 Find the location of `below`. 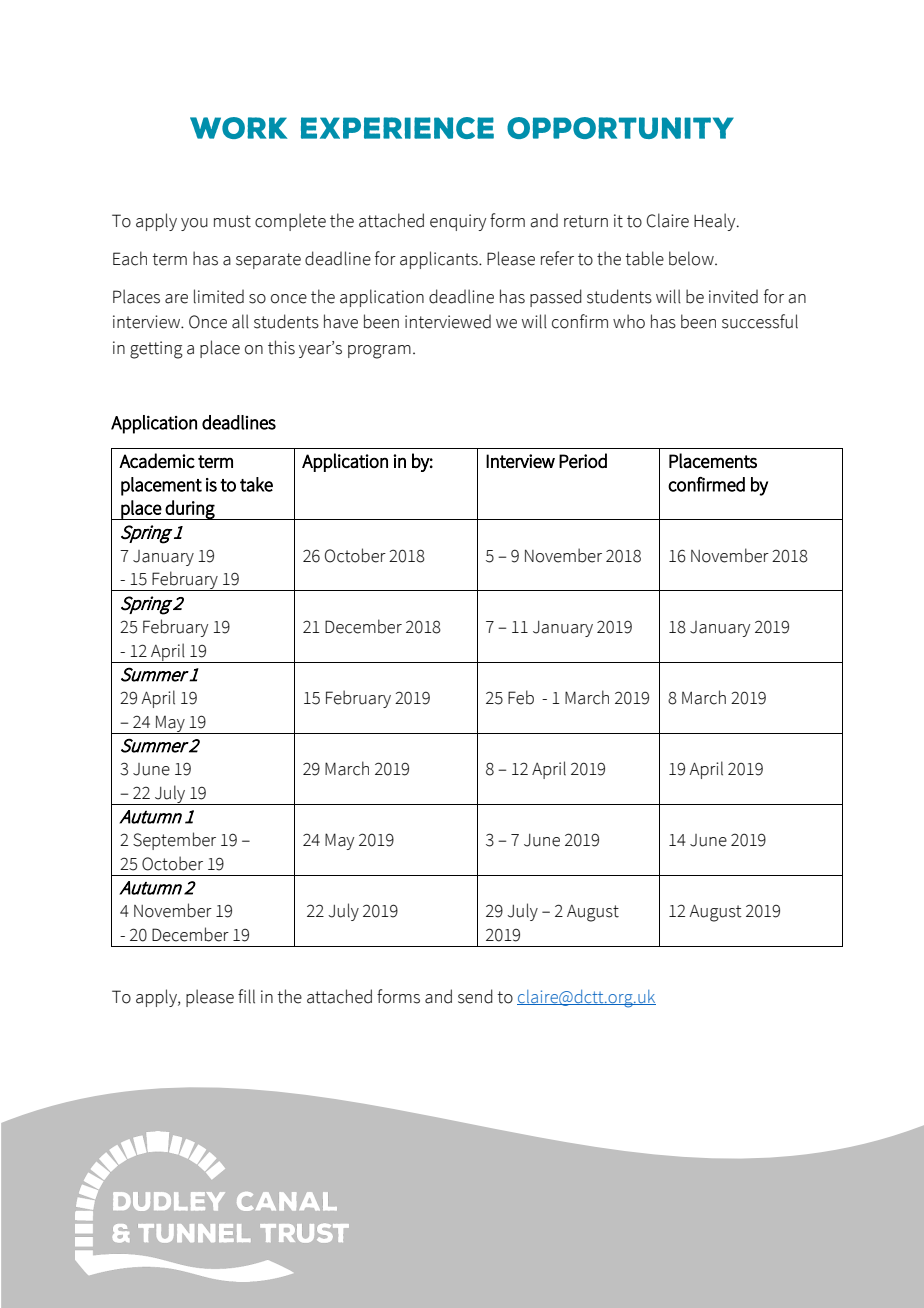

below is located at coordinates (692, 258).
